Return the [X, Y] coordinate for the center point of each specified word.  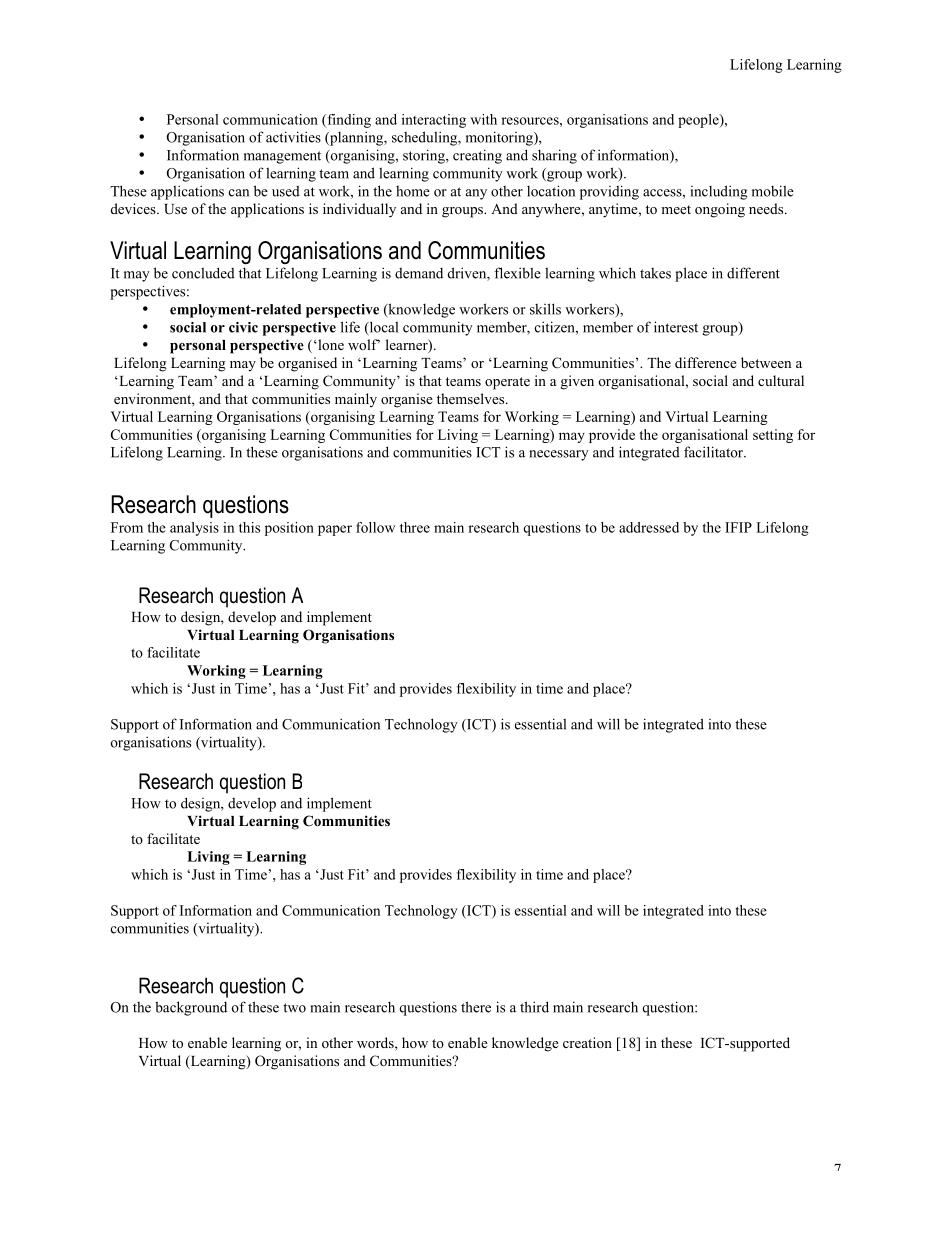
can [239, 193]
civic [243, 327]
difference [706, 362]
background [191, 1008]
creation [587, 1042]
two [294, 1008]
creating [477, 156]
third [534, 1007]
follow [375, 527]
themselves [472, 398]
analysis [194, 529]
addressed [649, 527]
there [476, 1007]
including [719, 192]
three [415, 527]
